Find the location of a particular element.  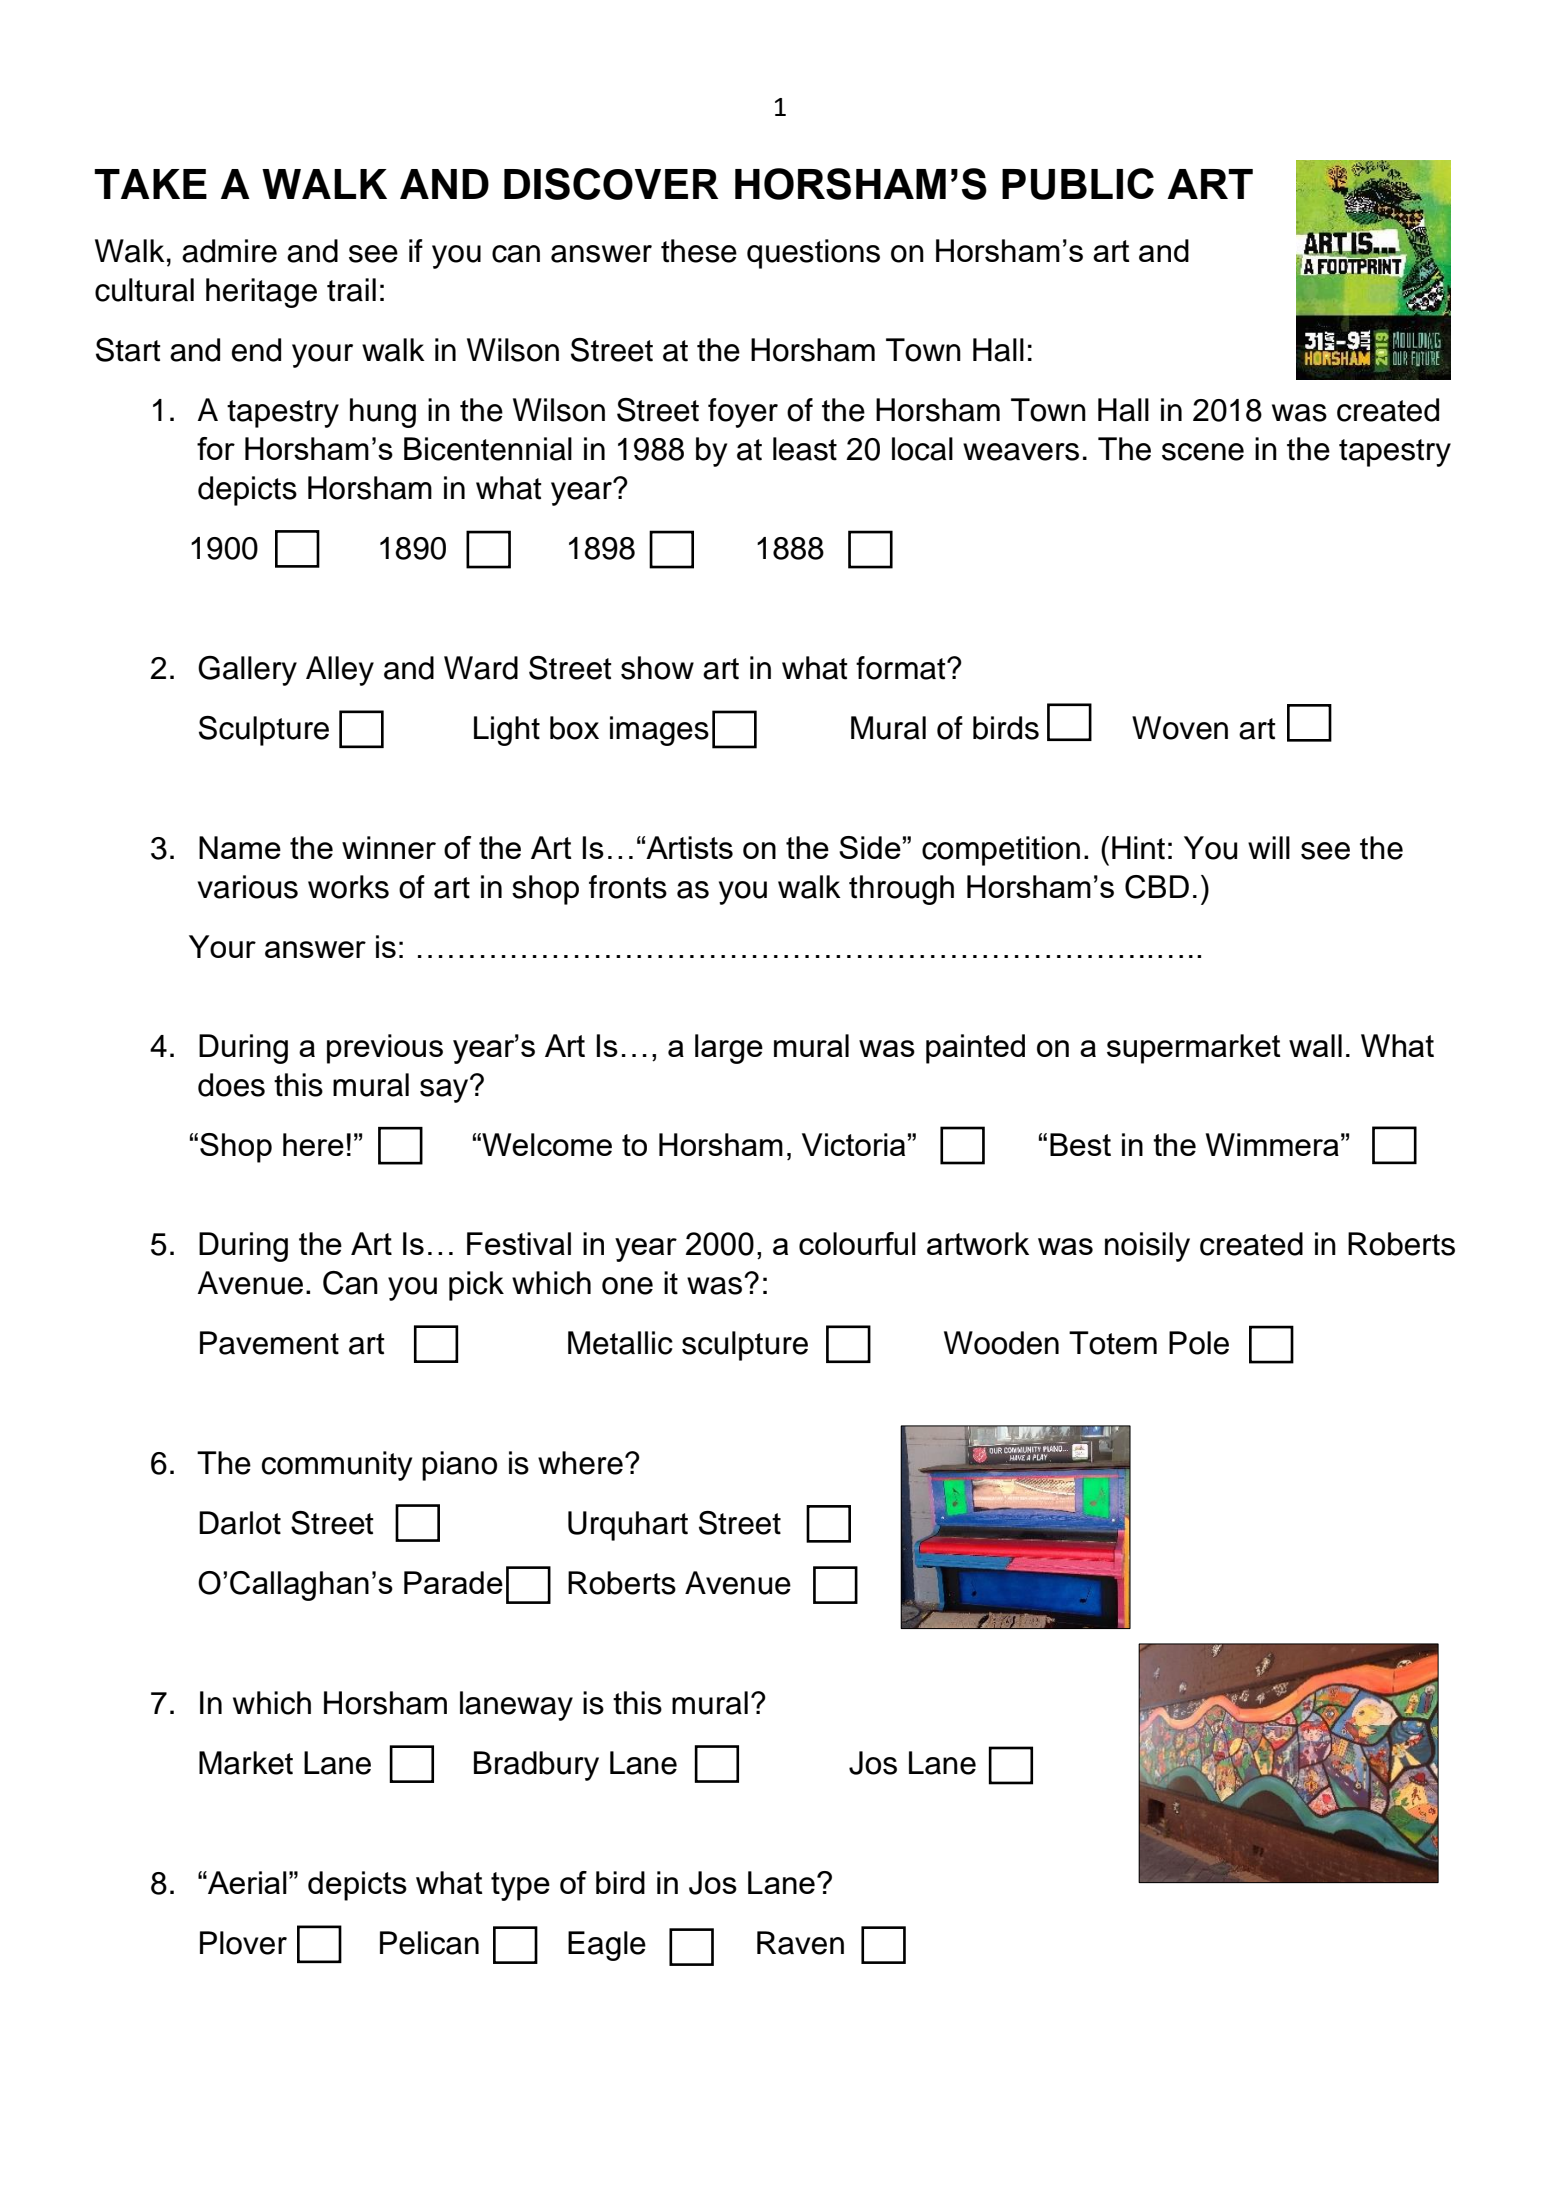

PUBLIC is located at coordinates (1078, 184).
